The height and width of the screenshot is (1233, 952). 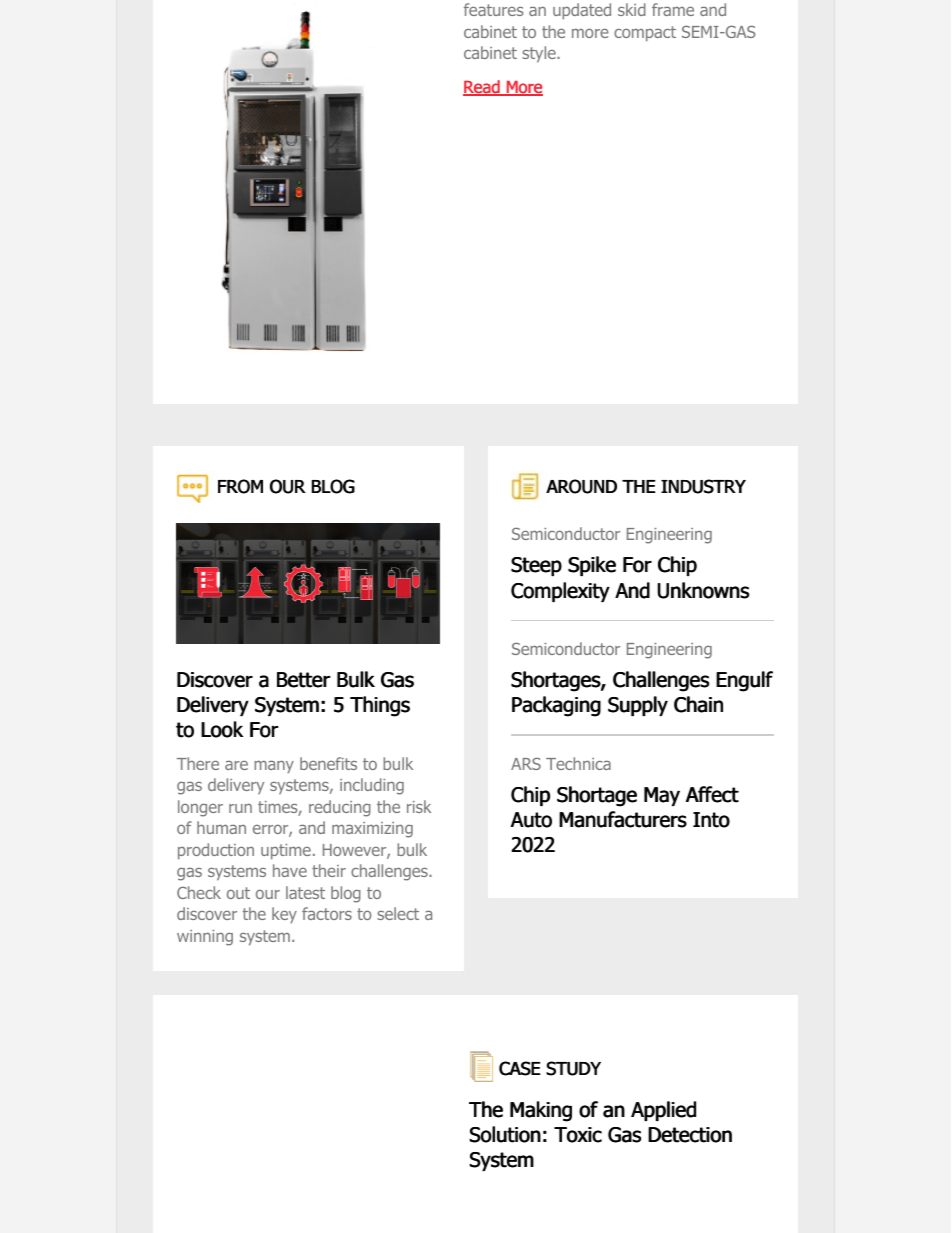 What do you see at coordinates (240, 486) in the screenshot?
I see `FROM` at bounding box center [240, 486].
